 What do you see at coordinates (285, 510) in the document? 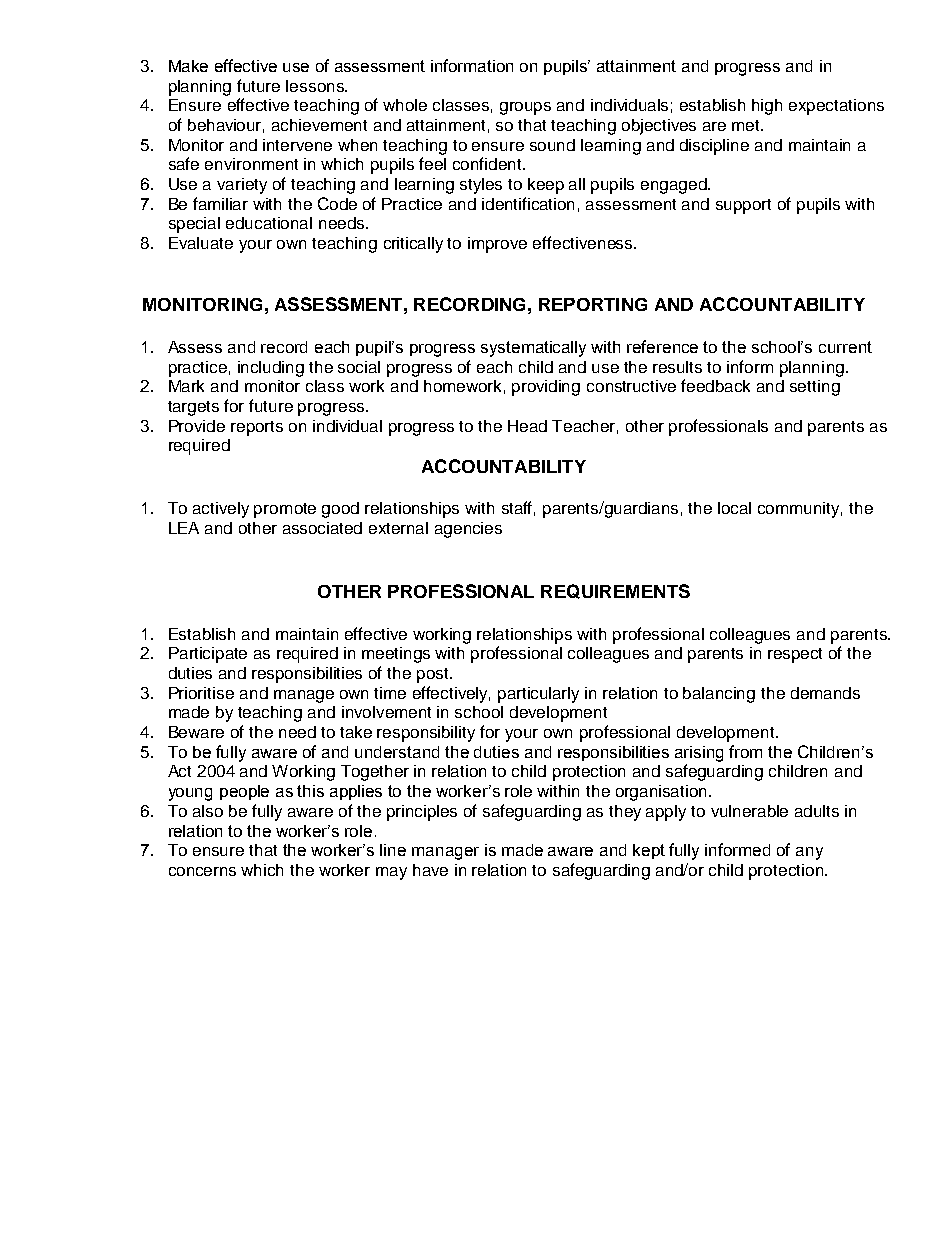
I see `promote` at bounding box center [285, 510].
